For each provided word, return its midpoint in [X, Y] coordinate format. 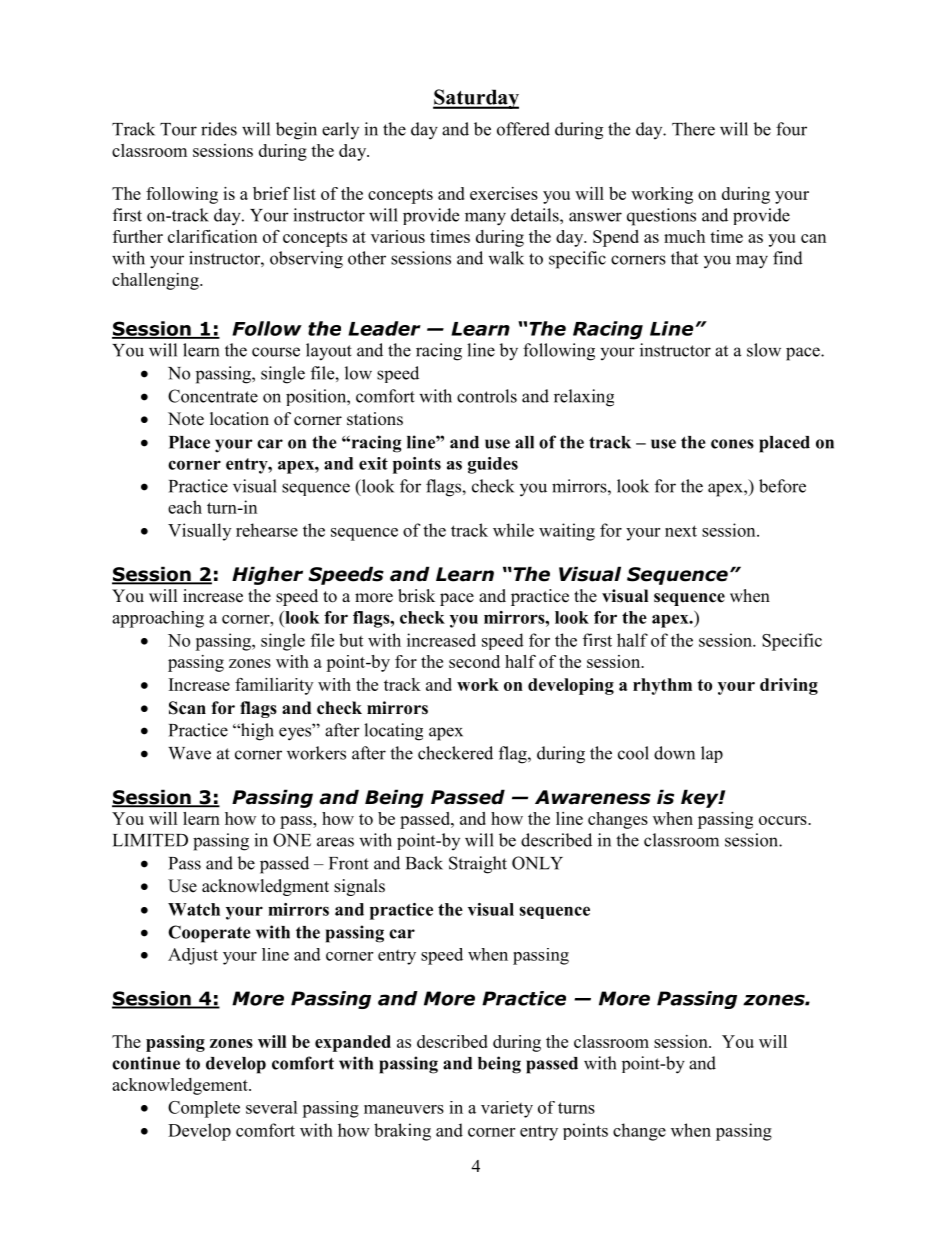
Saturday [476, 99]
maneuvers [404, 1109]
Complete [204, 1109]
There [693, 129]
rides [219, 129]
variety [507, 1109]
